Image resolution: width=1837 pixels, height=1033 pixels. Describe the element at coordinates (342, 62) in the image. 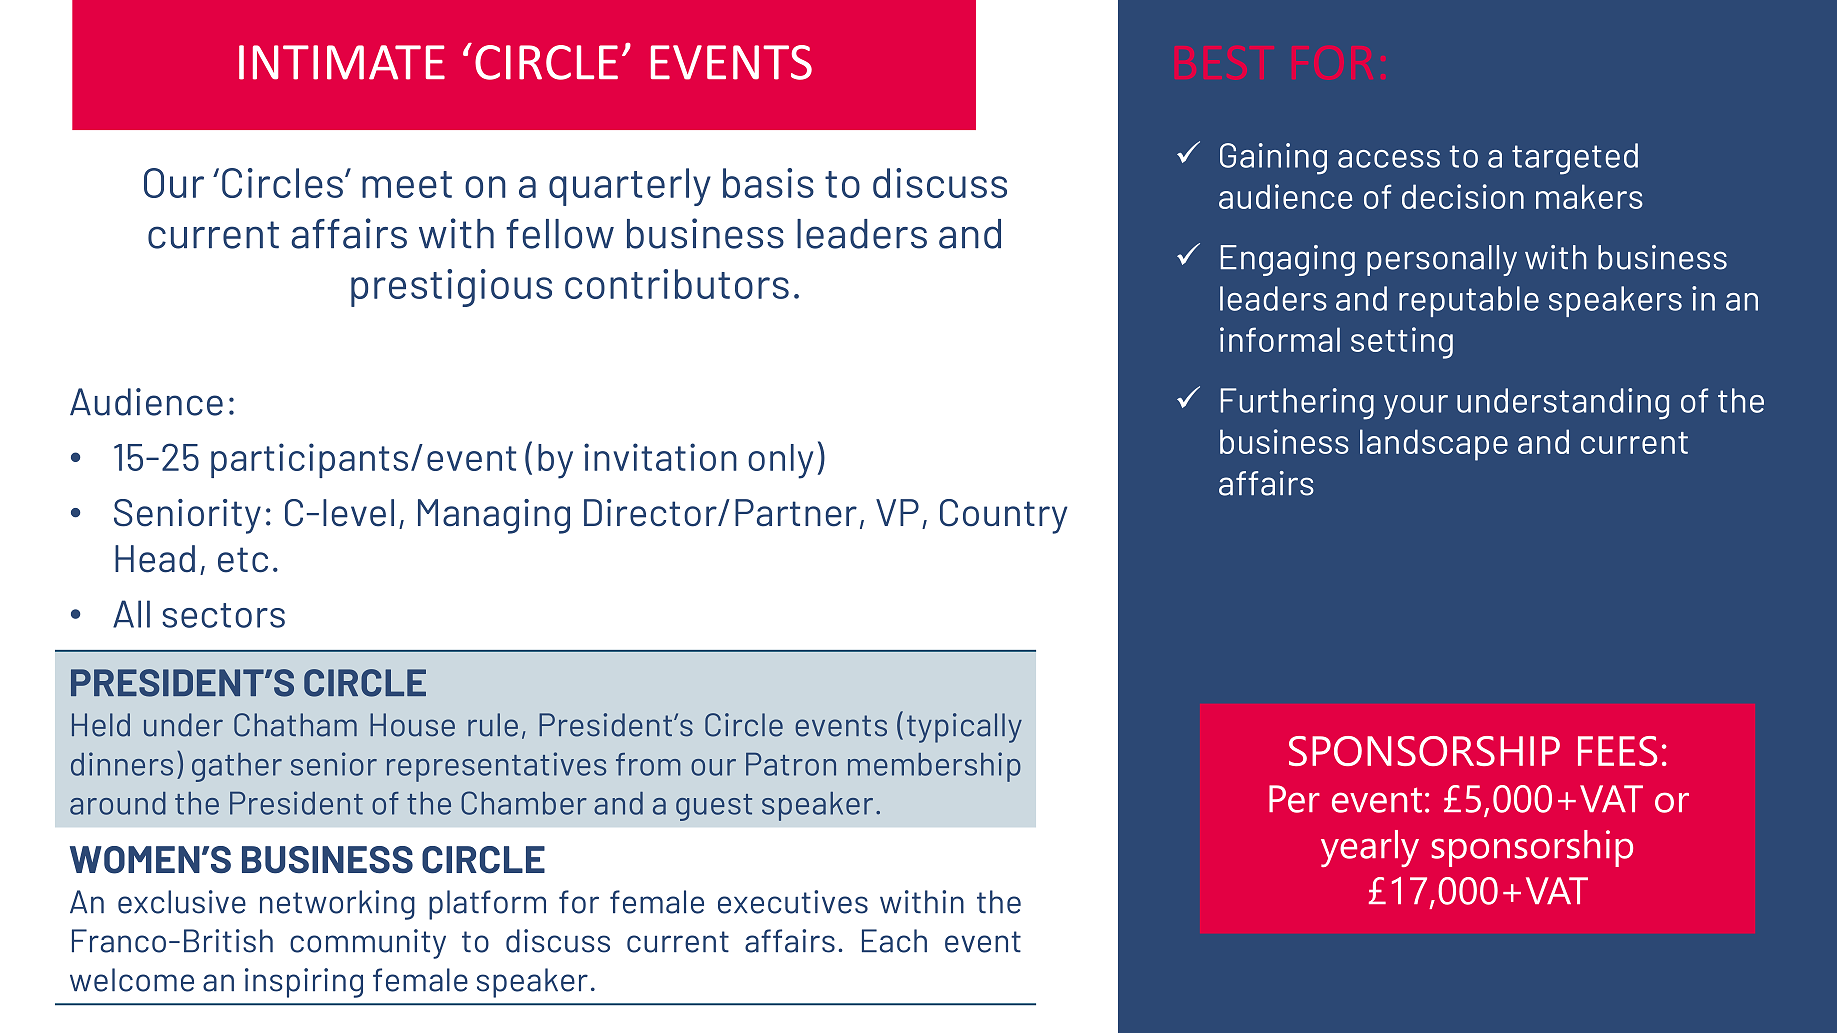

I see `INTIMATE` at that location.
